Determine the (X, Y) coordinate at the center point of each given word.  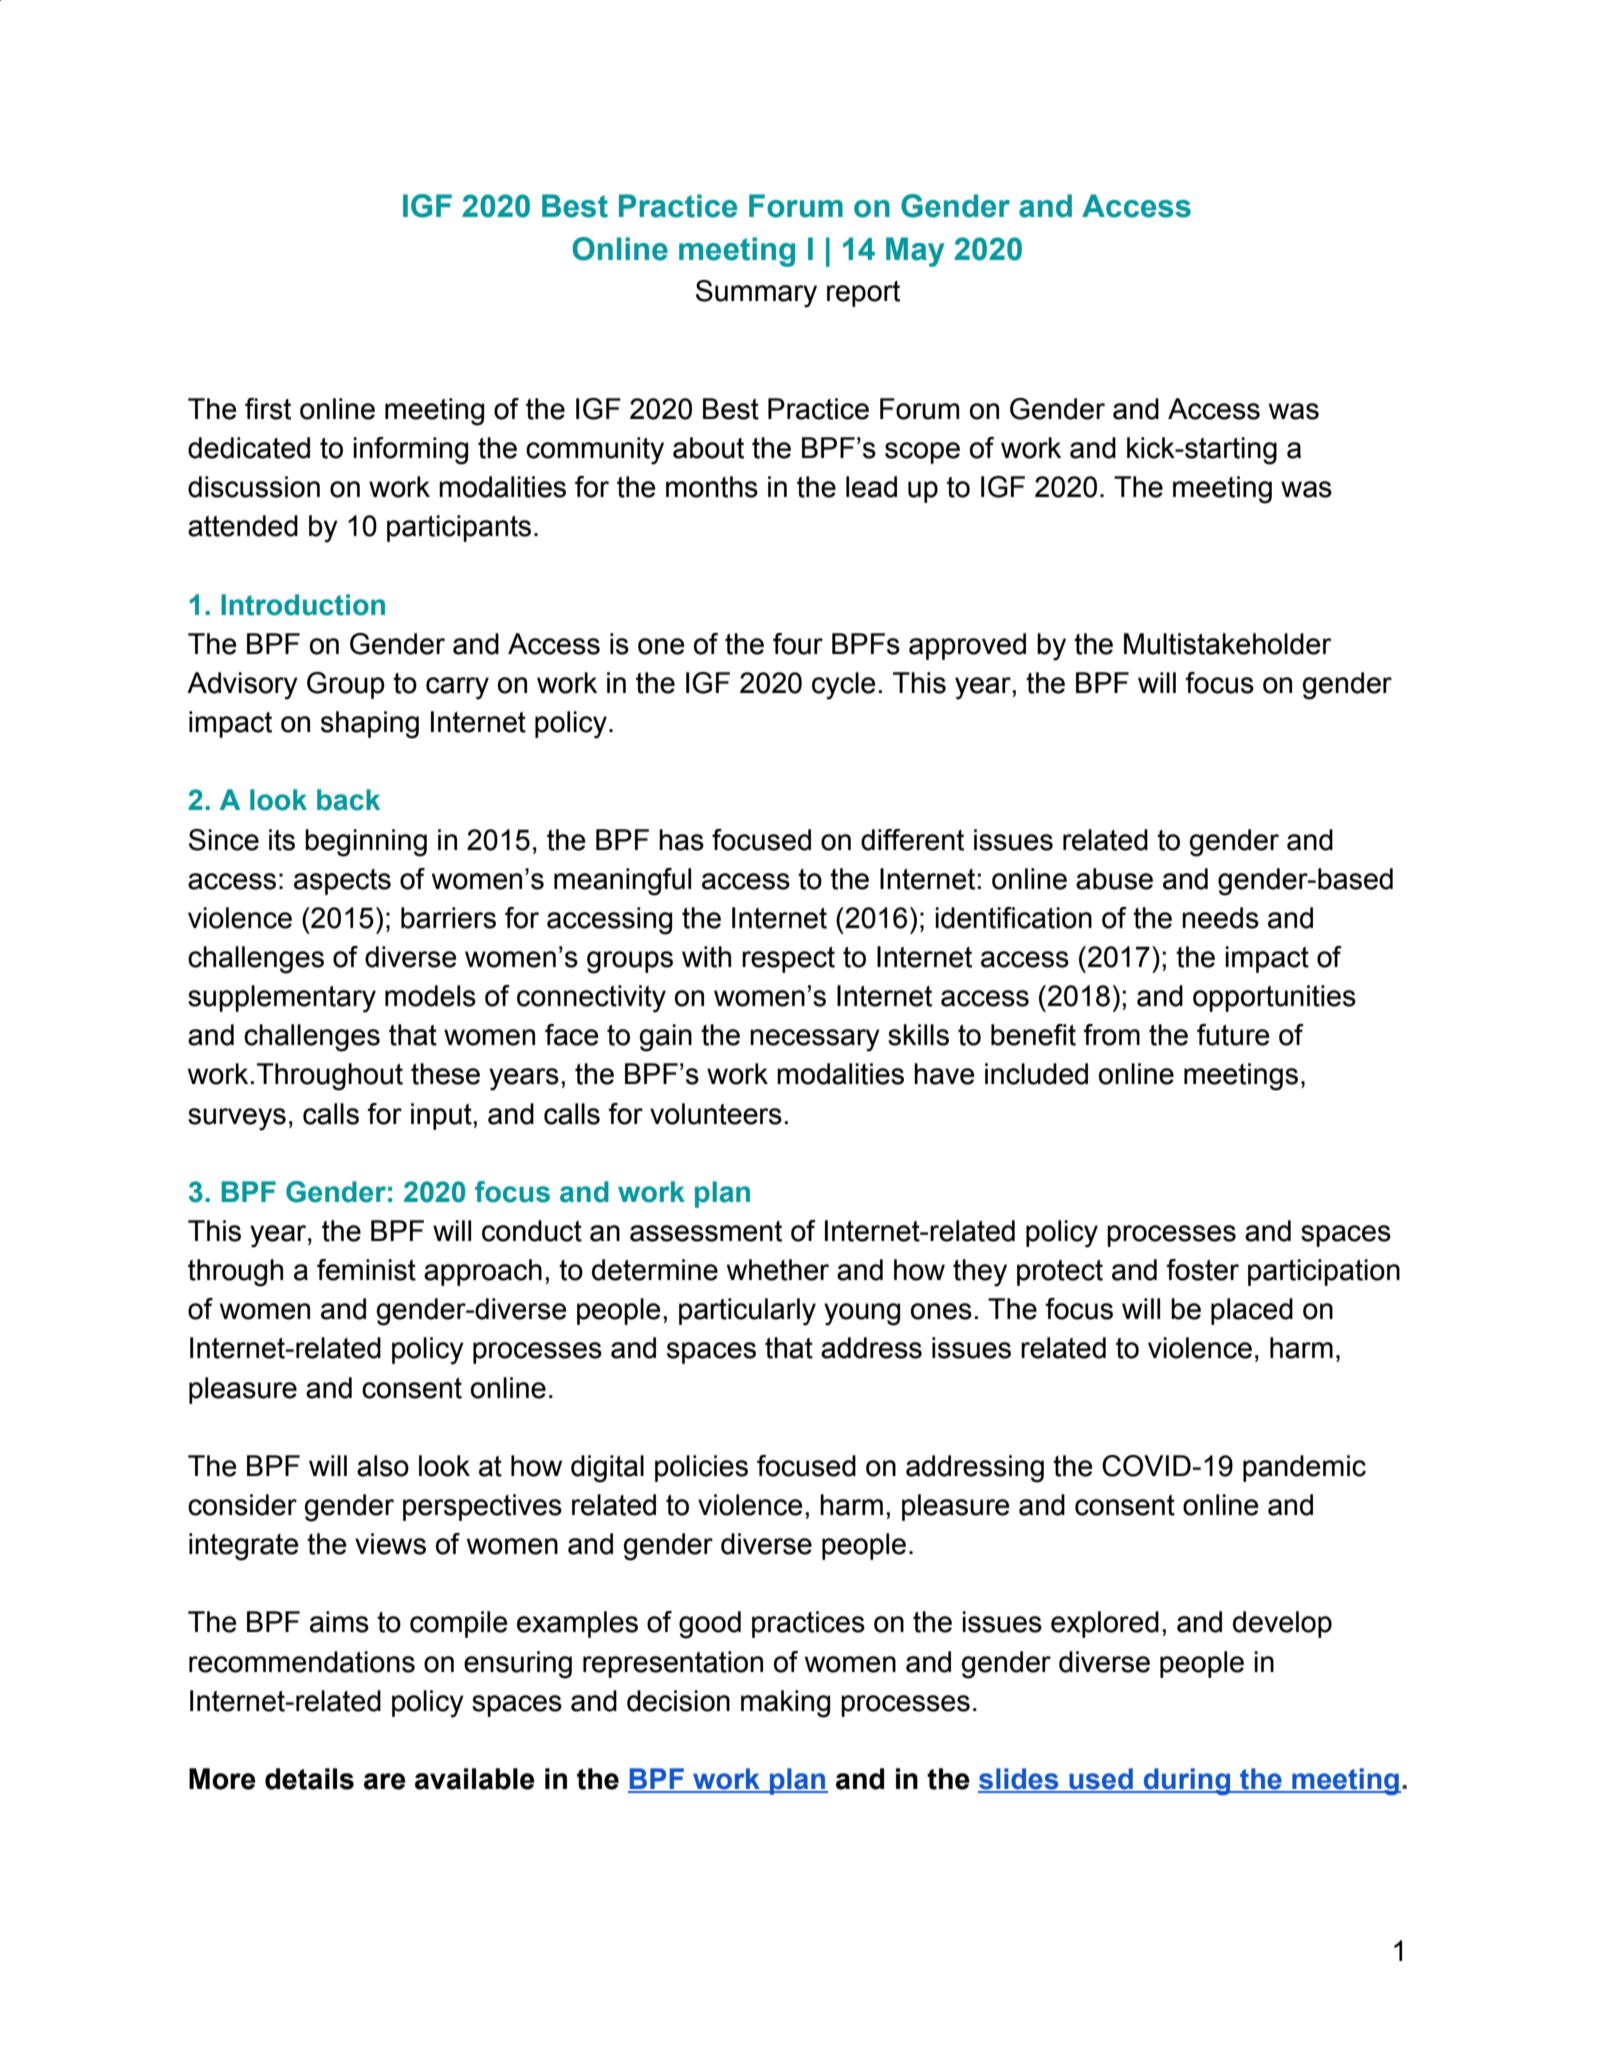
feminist (366, 1270)
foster (1202, 1270)
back (348, 800)
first (268, 409)
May (915, 252)
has (681, 840)
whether (778, 1270)
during (1187, 1781)
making (785, 1704)
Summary (756, 294)
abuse (1114, 879)
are (385, 1781)
